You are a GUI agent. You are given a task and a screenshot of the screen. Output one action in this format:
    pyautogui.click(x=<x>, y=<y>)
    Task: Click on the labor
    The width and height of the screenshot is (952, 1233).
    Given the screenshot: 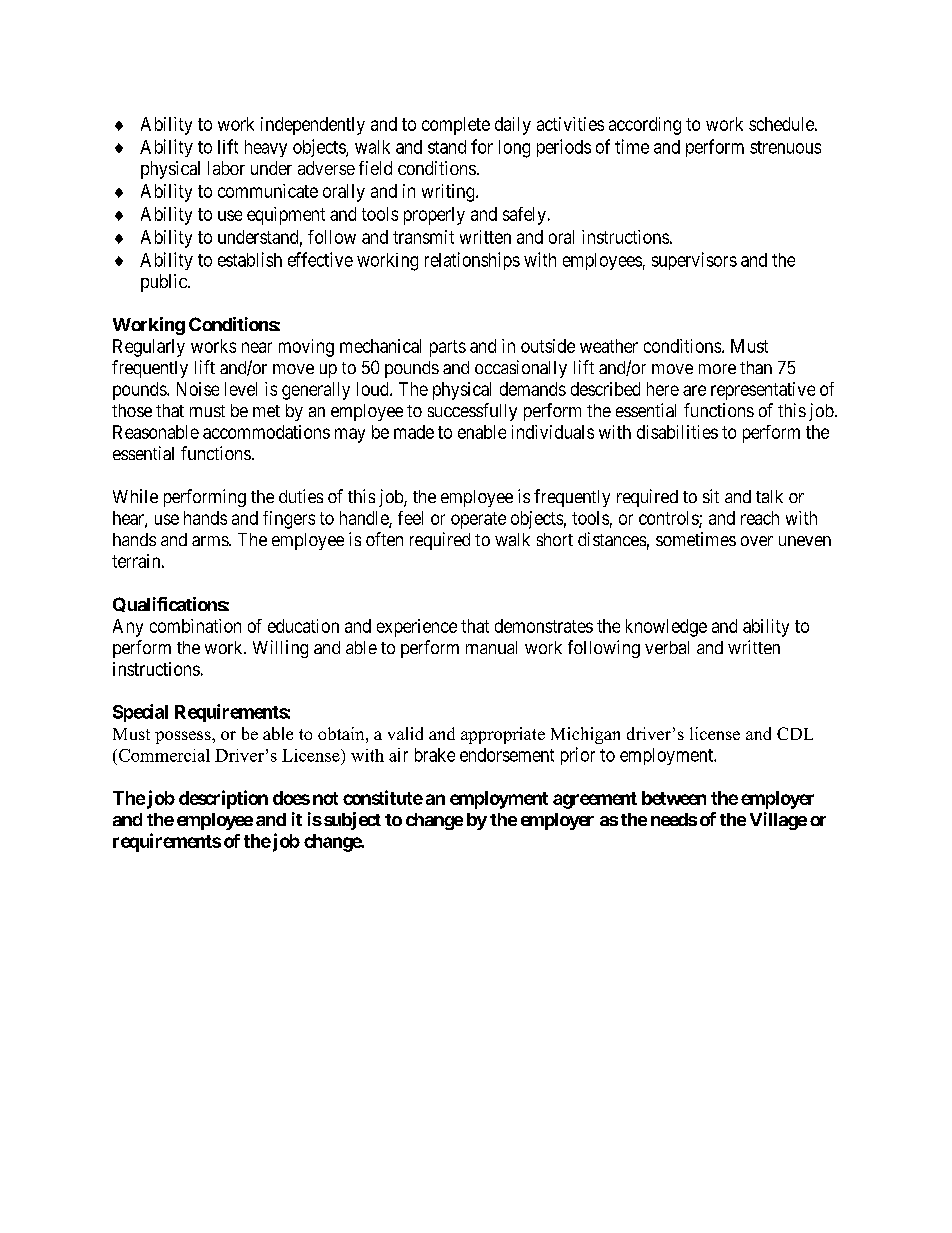 What is the action you would take?
    pyautogui.click(x=226, y=168)
